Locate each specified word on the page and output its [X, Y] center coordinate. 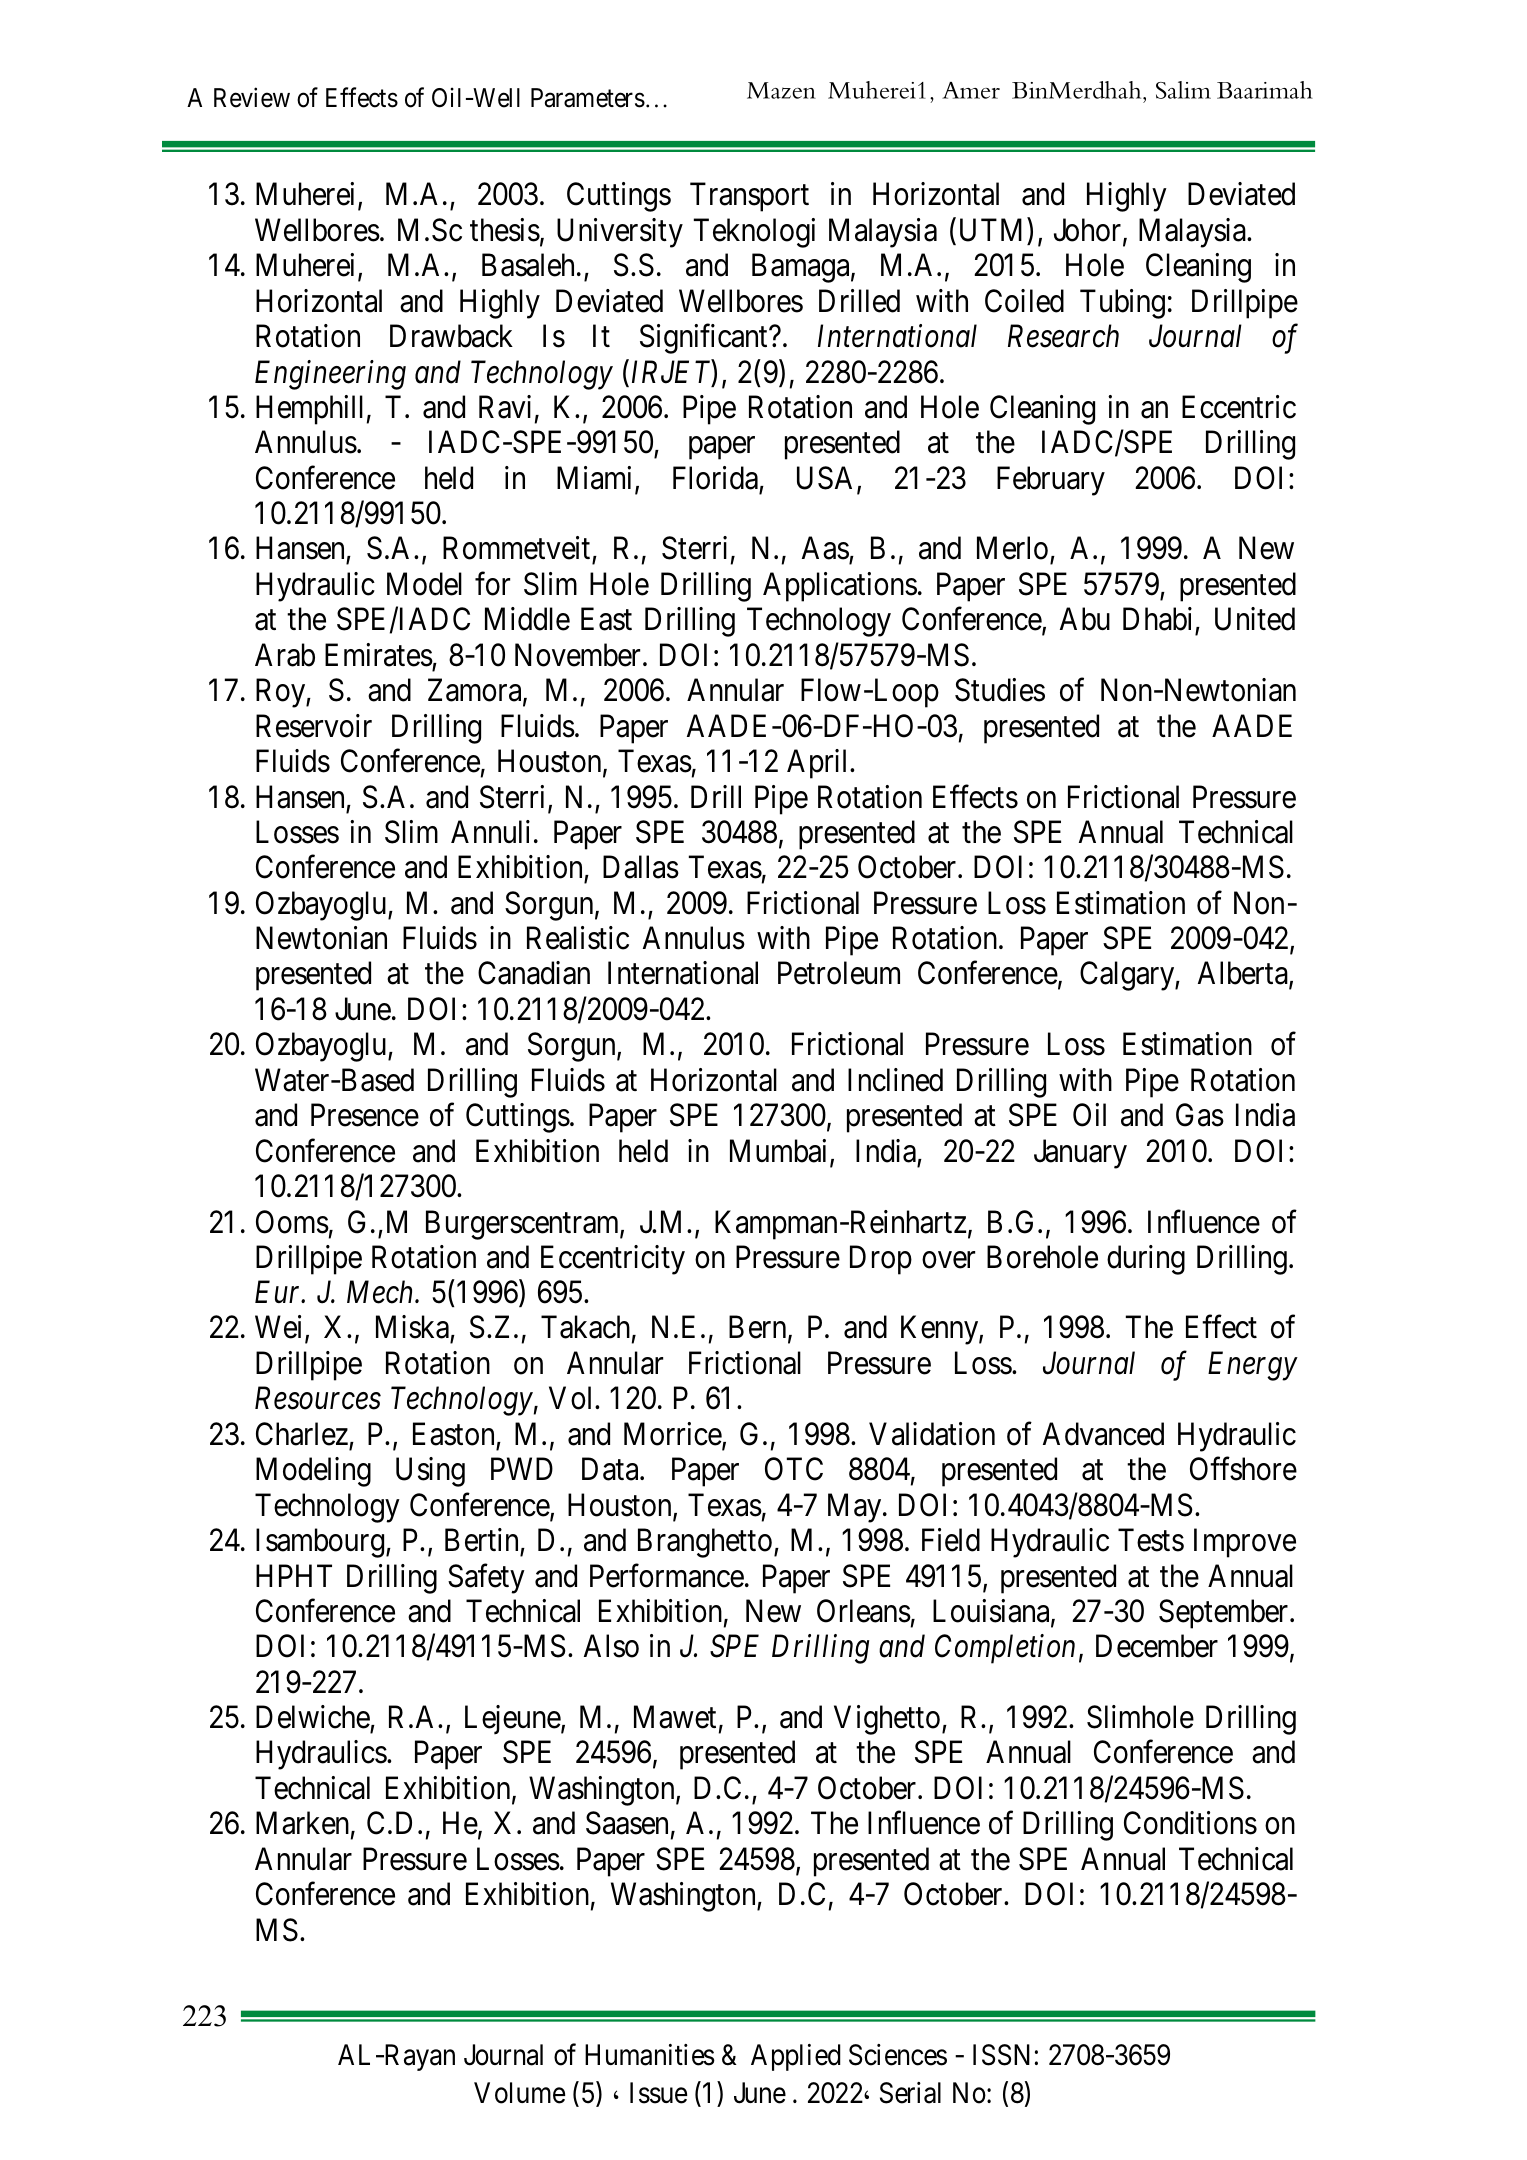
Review [252, 98]
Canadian [534, 973]
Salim [1183, 90]
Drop [881, 1260]
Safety [486, 1579]
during [1146, 1260]
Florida [715, 478]
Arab [285, 655]
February [1051, 481]
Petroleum [839, 973]
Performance [667, 1576]
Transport [749, 197]
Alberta [1244, 974]
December [1157, 1646]
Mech [381, 1292]
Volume [519, 2093]
